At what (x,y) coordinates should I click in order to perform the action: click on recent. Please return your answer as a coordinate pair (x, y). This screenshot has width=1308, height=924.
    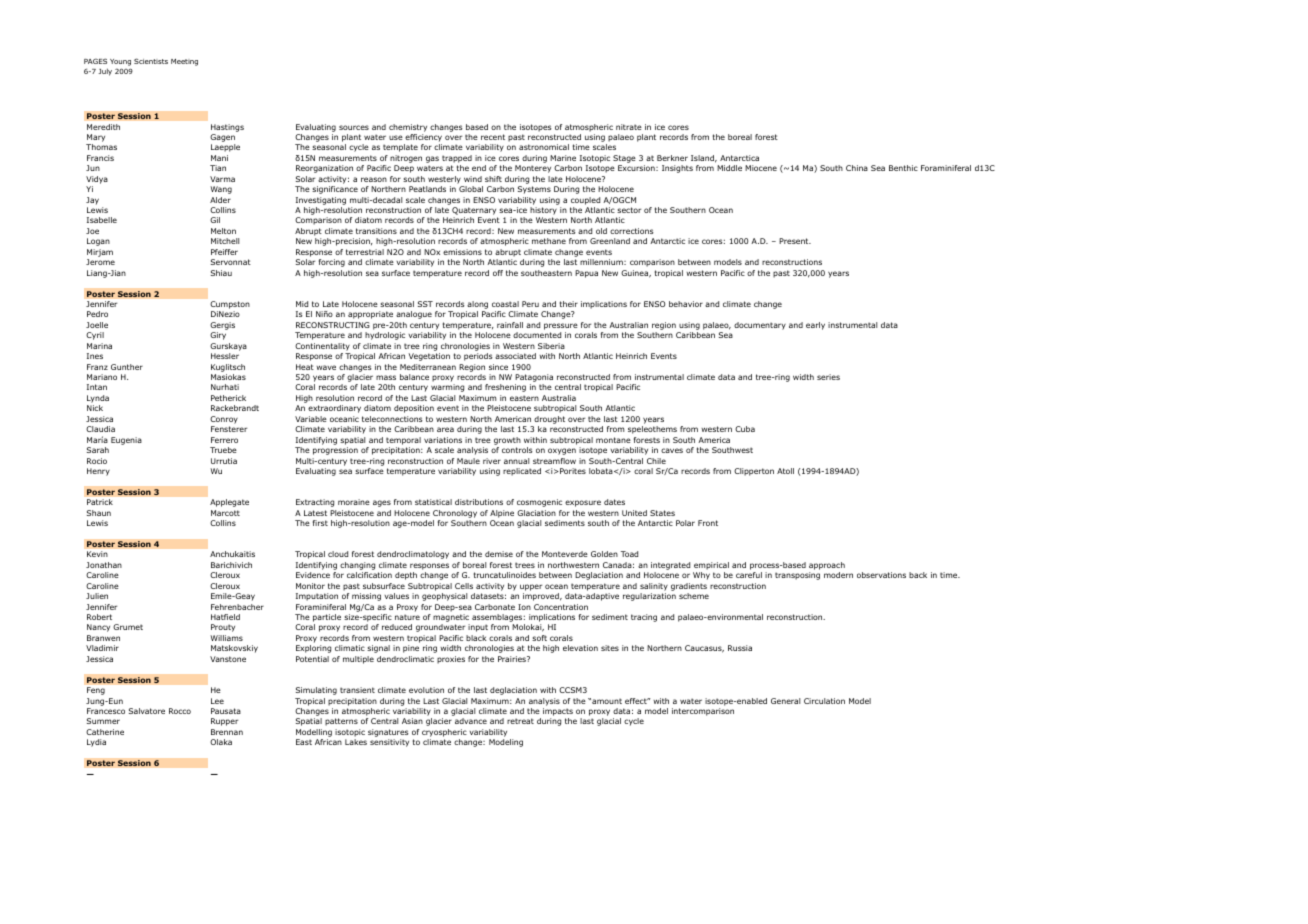
    Looking at the image, I should click on (493, 137).
